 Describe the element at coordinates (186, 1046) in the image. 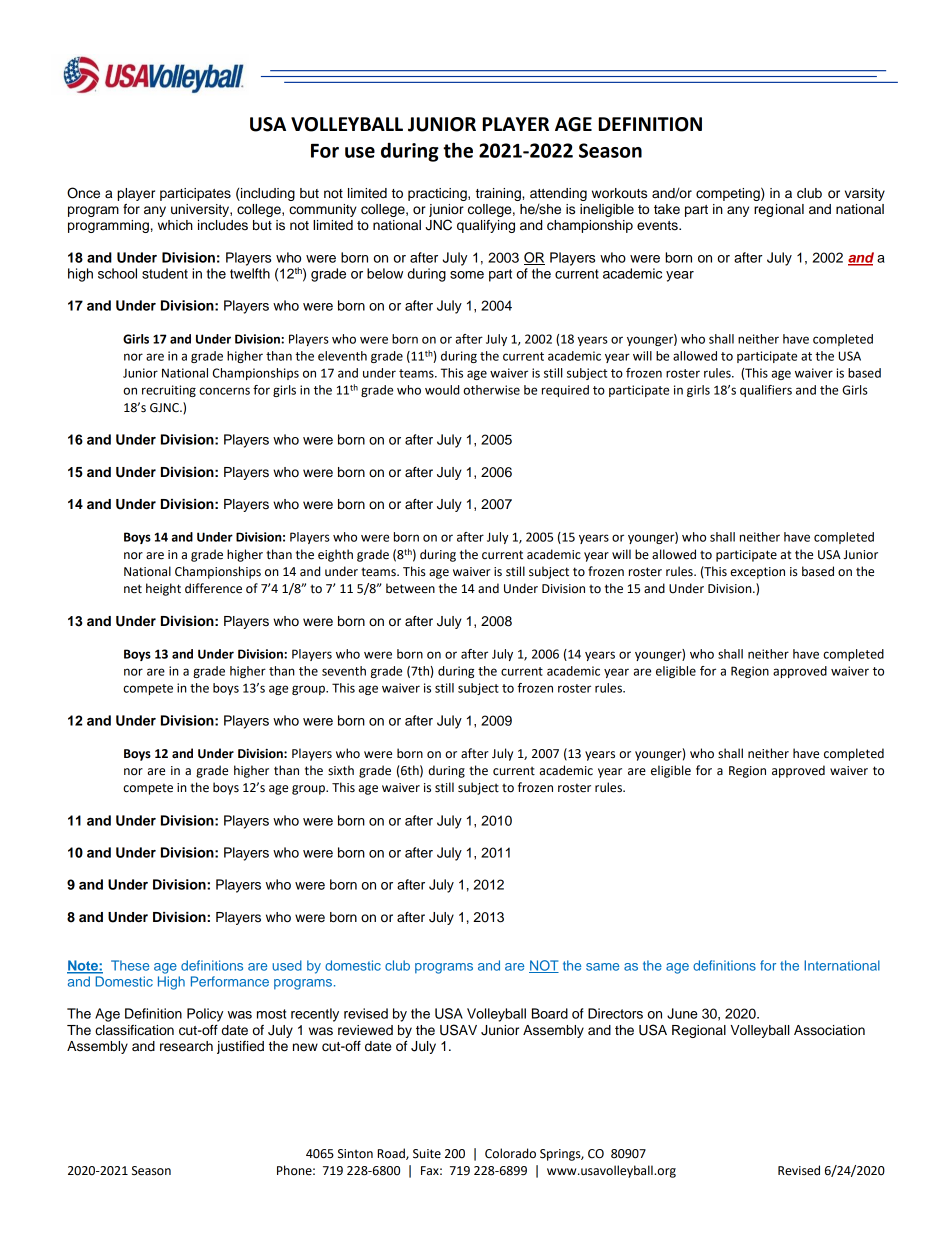

I see `research` at that location.
